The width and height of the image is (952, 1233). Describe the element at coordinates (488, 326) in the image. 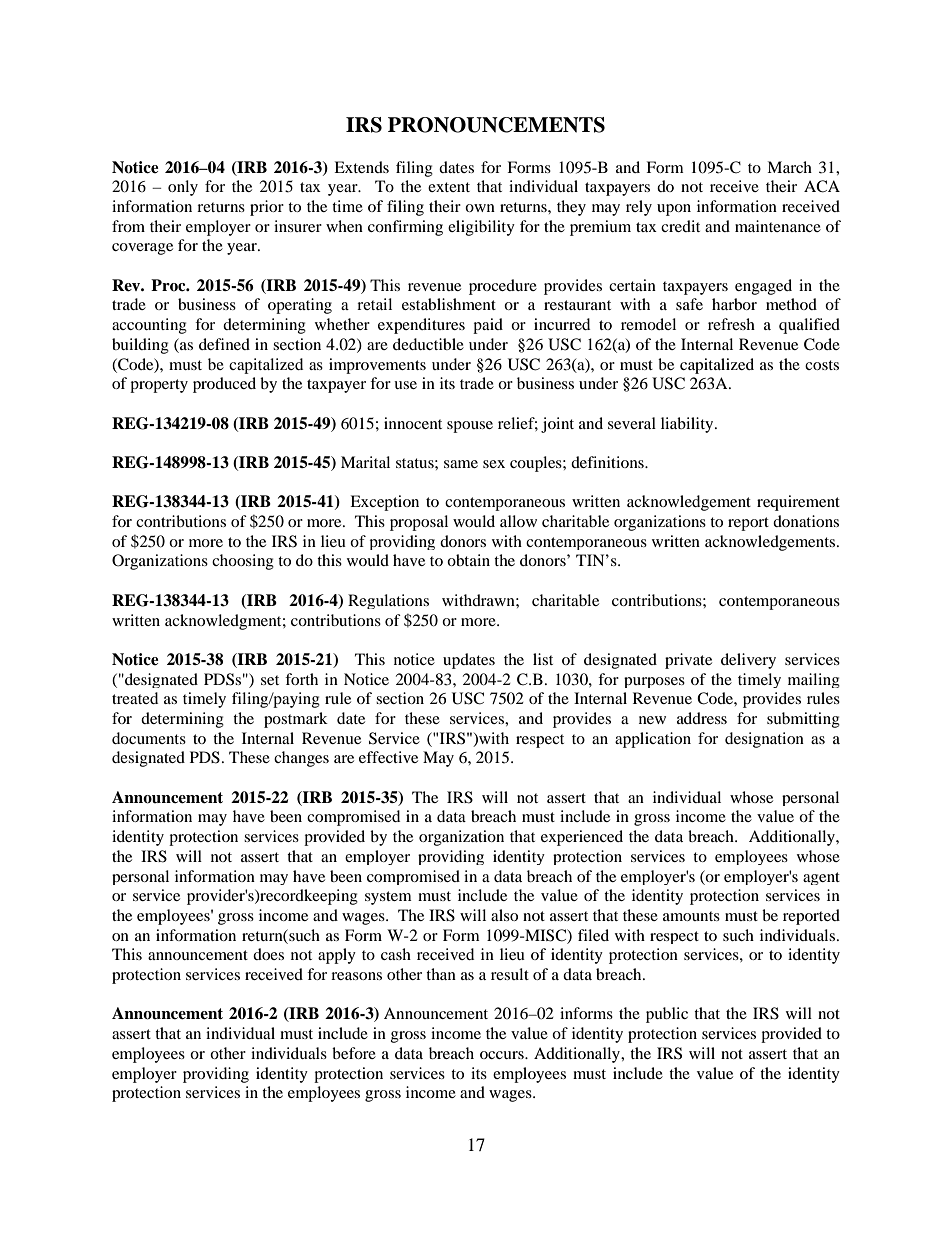

I see `paid` at that location.
